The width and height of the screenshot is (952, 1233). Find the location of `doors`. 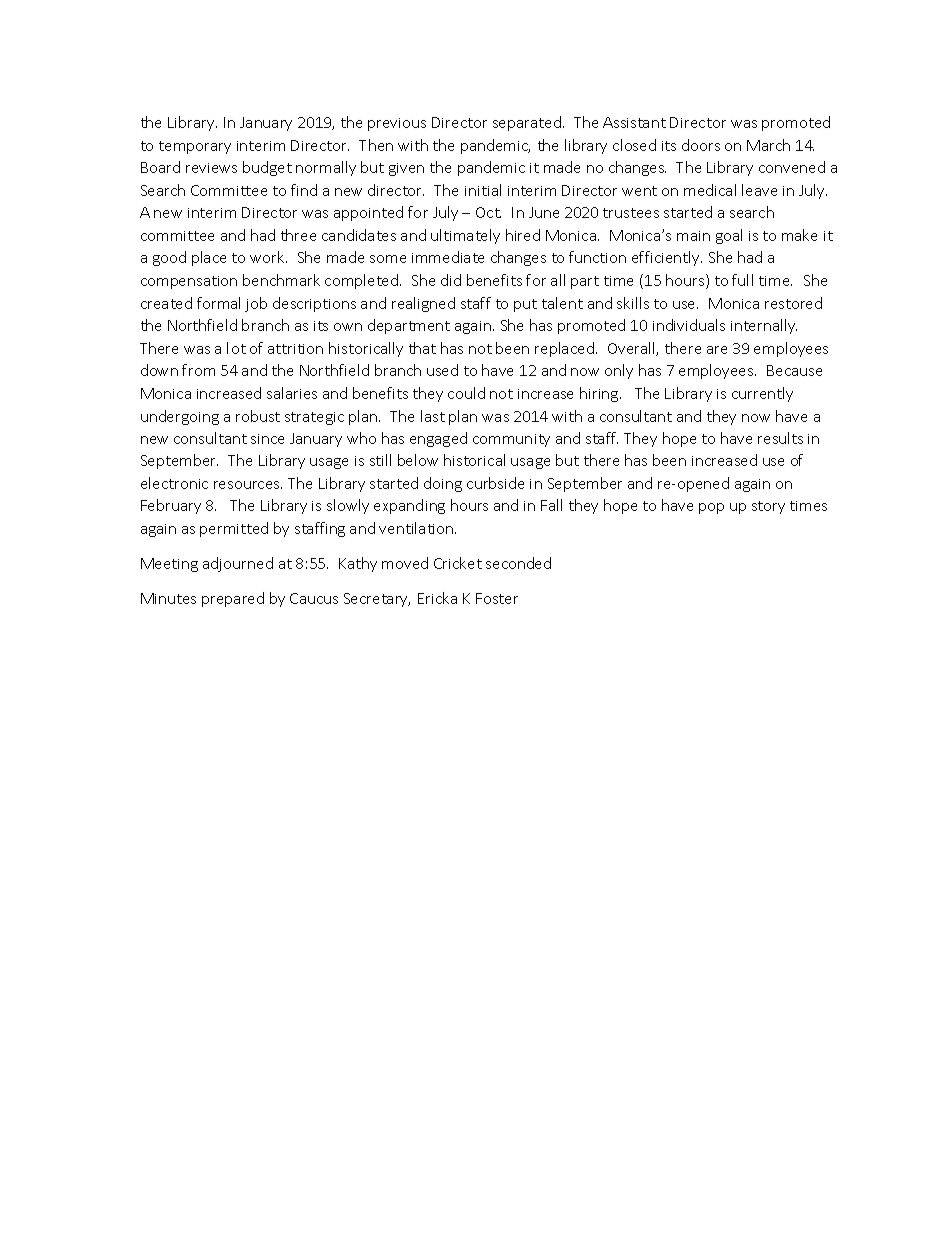

doors is located at coordinates (701, 145).
